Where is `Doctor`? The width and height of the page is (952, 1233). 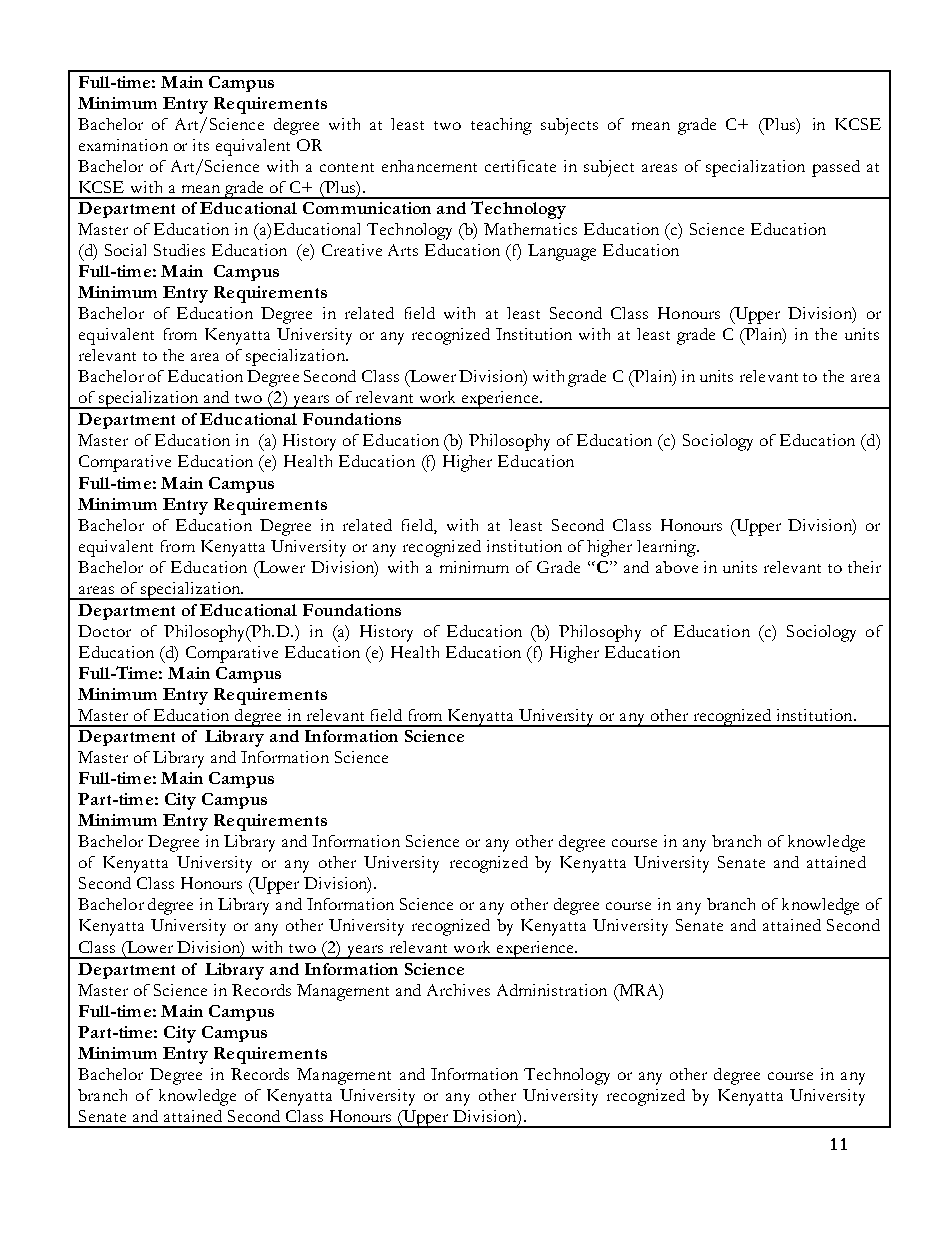 Doctor is located at coordinates (104, 631).
